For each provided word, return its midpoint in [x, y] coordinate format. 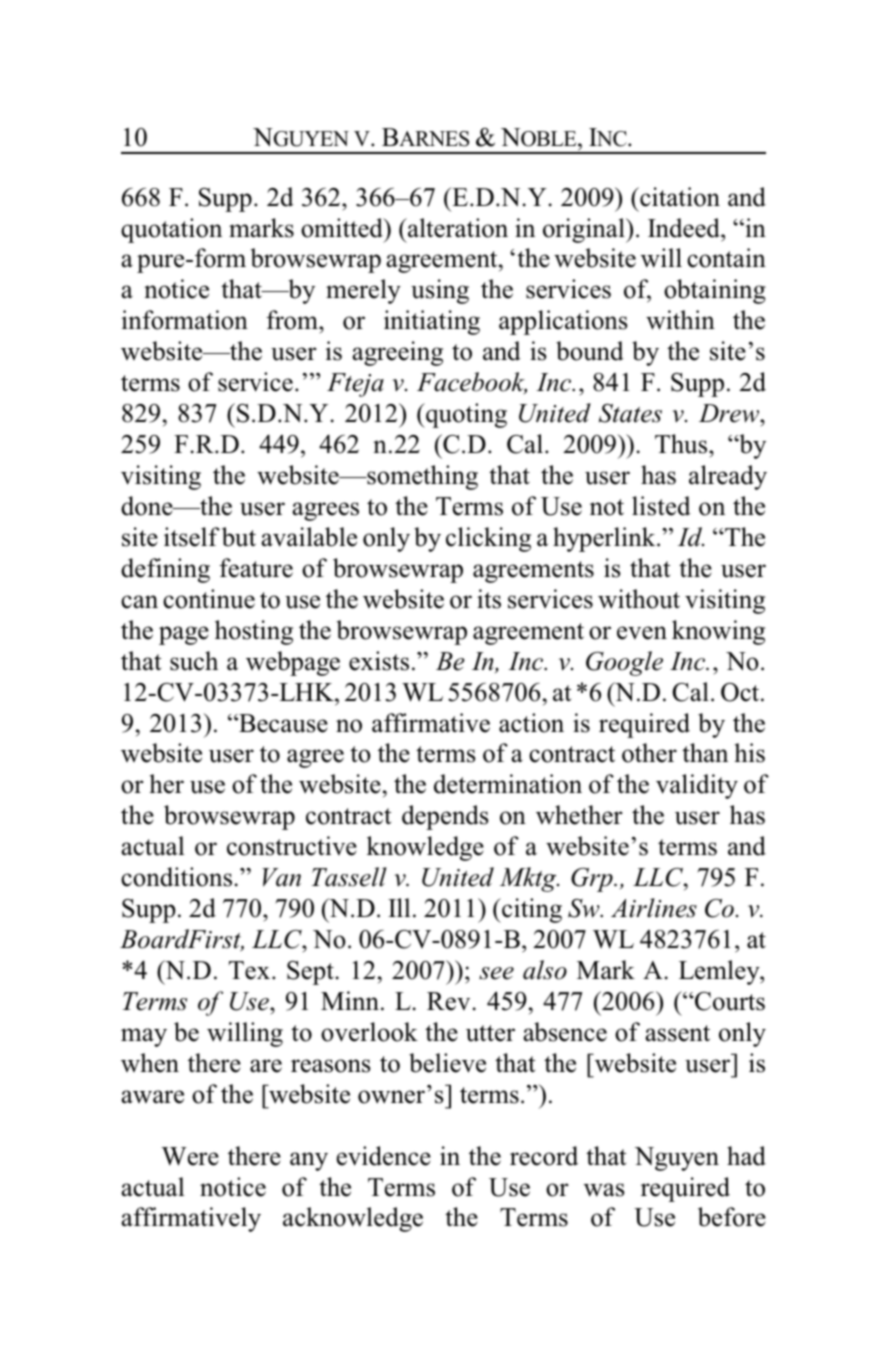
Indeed [685, 228]
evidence [383, 1156]
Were [190, 1156]
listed [661, 506]
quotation [171, 230]
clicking [488, 539]
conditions [176, 877]
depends [445, 817]
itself [192, 537]
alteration [457, 228]
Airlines [654, 908]
